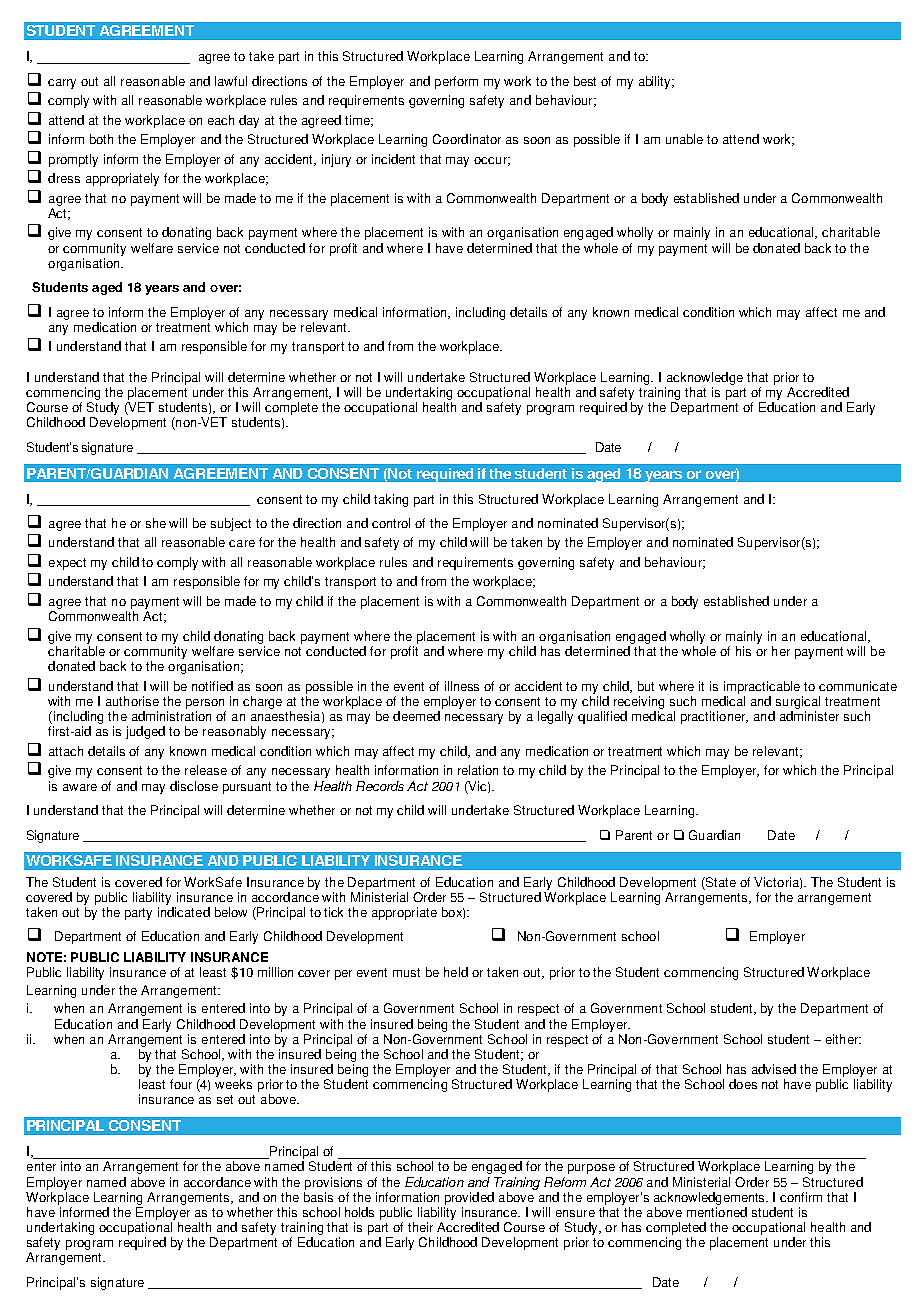  I want to click on subject, so click(231, 524).
